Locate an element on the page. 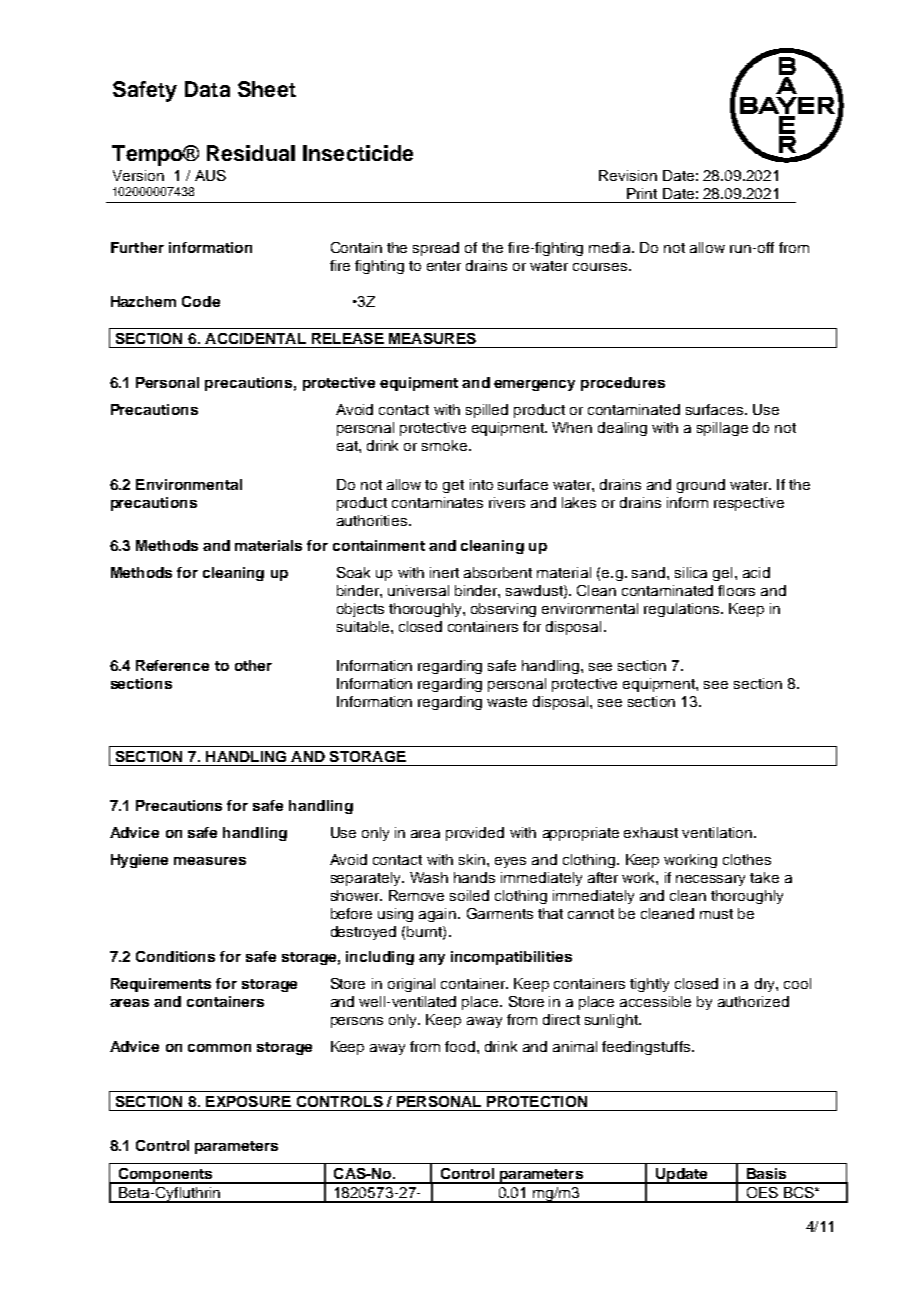  Data is located at coordinates (207, 89).
